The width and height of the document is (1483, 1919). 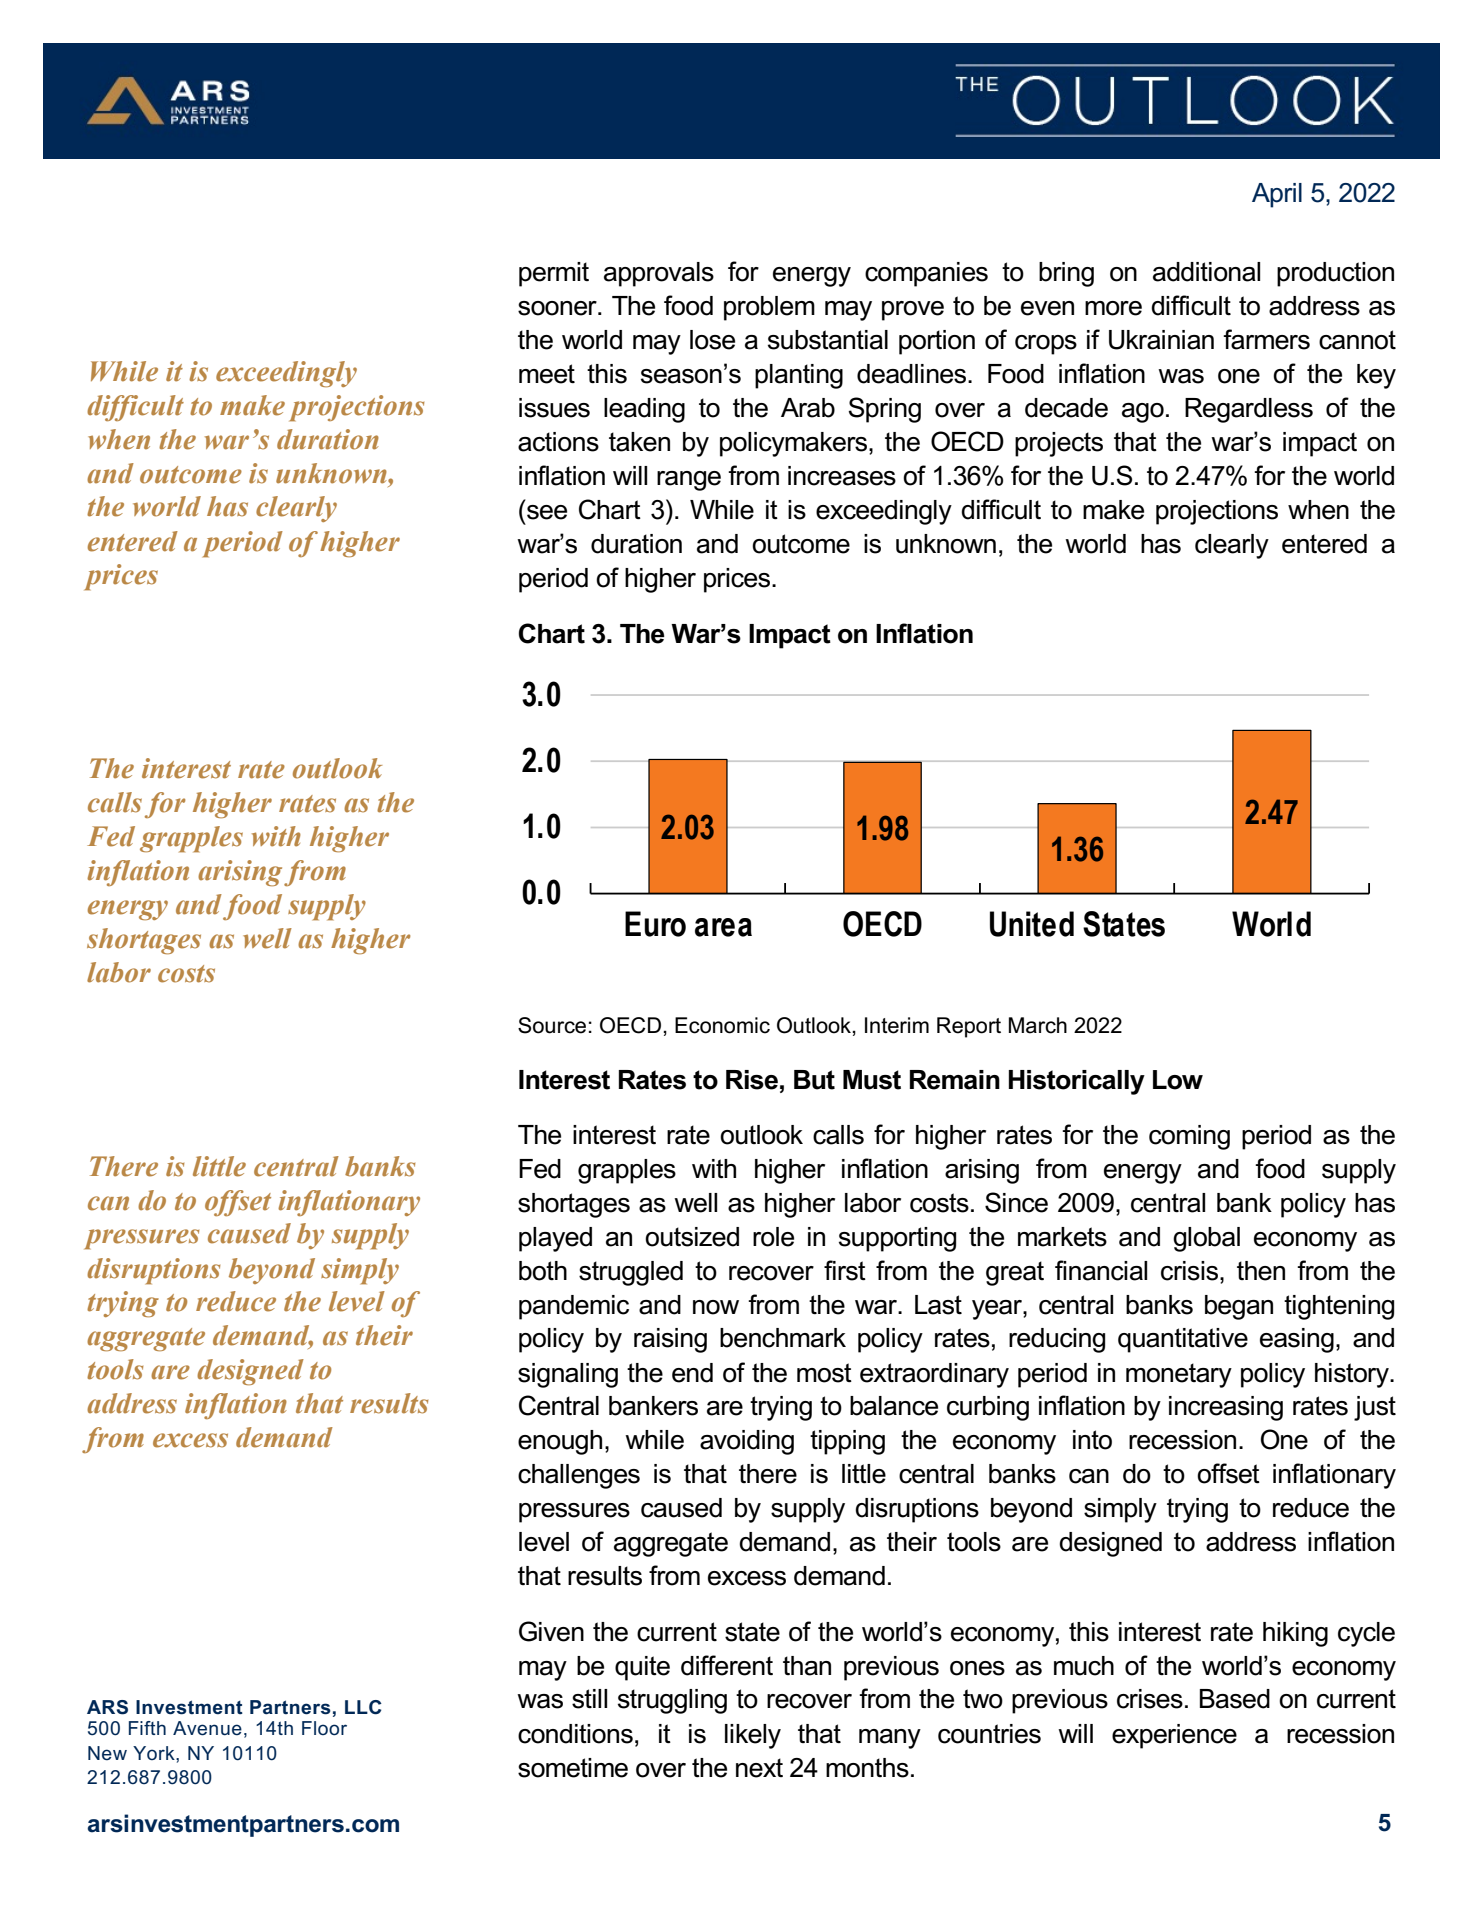 What do you see at coordinates (568, 1375) in the document?
I see `signaling` at bounding box center [568, 1375].
